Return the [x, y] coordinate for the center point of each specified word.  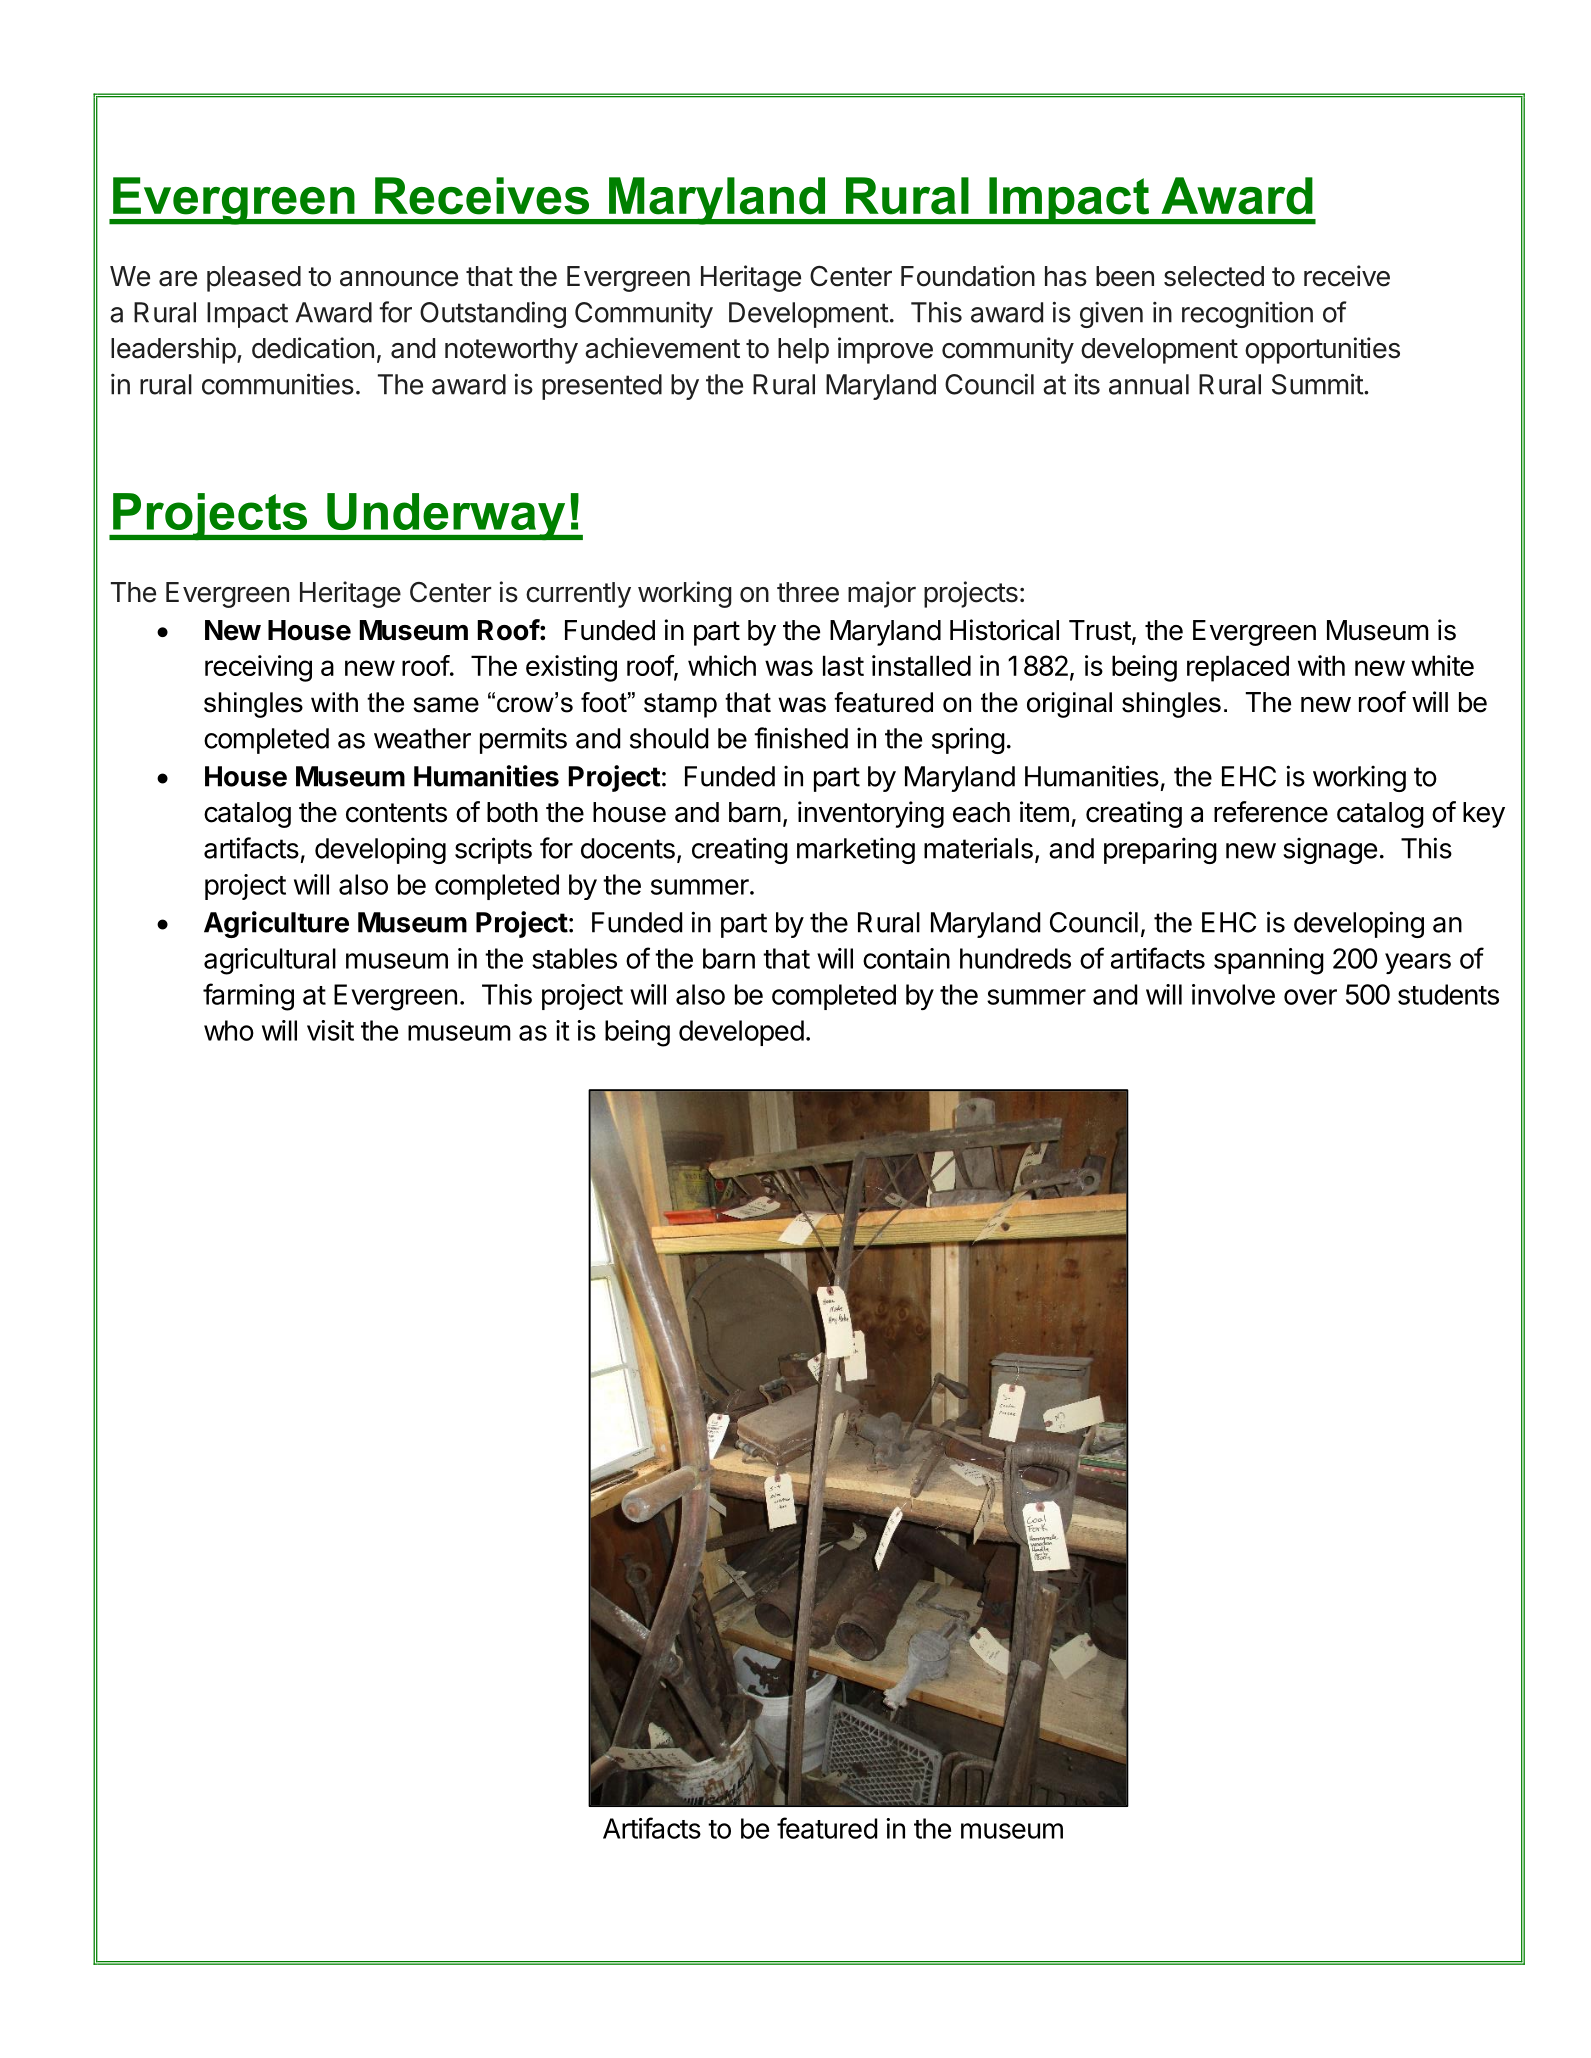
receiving [258, 668]
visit [330, 1030]
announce [399, 279]
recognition [1247, 314]
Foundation [968, 276]
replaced [1238, 668]
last [843, 665]
